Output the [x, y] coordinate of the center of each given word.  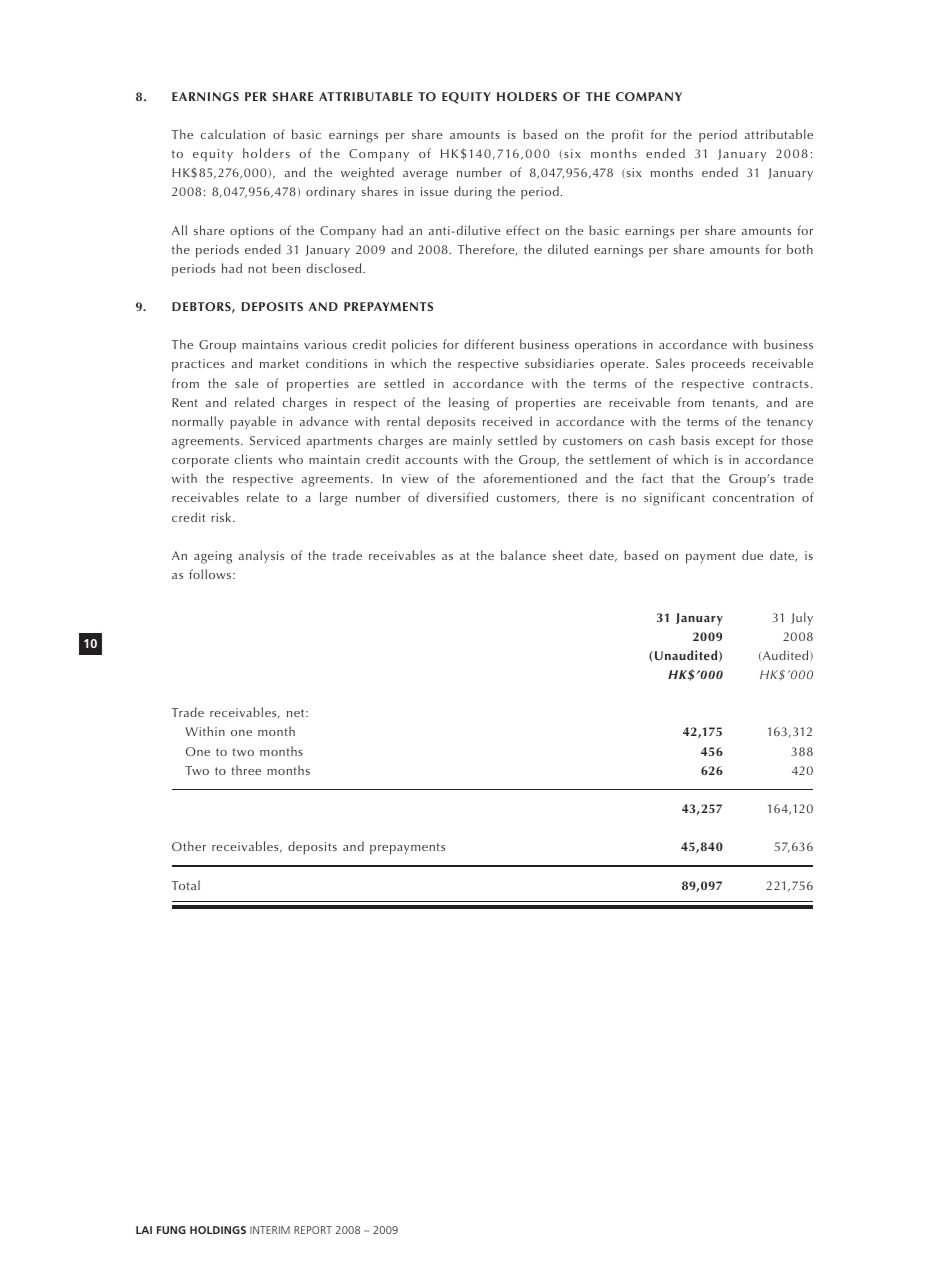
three [246, 770]
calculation [233, 134]
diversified [457, 497]
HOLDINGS [218, 1230]
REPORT [313, 1230]
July [802, 619]
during [473, 193]
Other [189, 846]
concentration [753, 497]
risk [222, 517]
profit [627, 136]
